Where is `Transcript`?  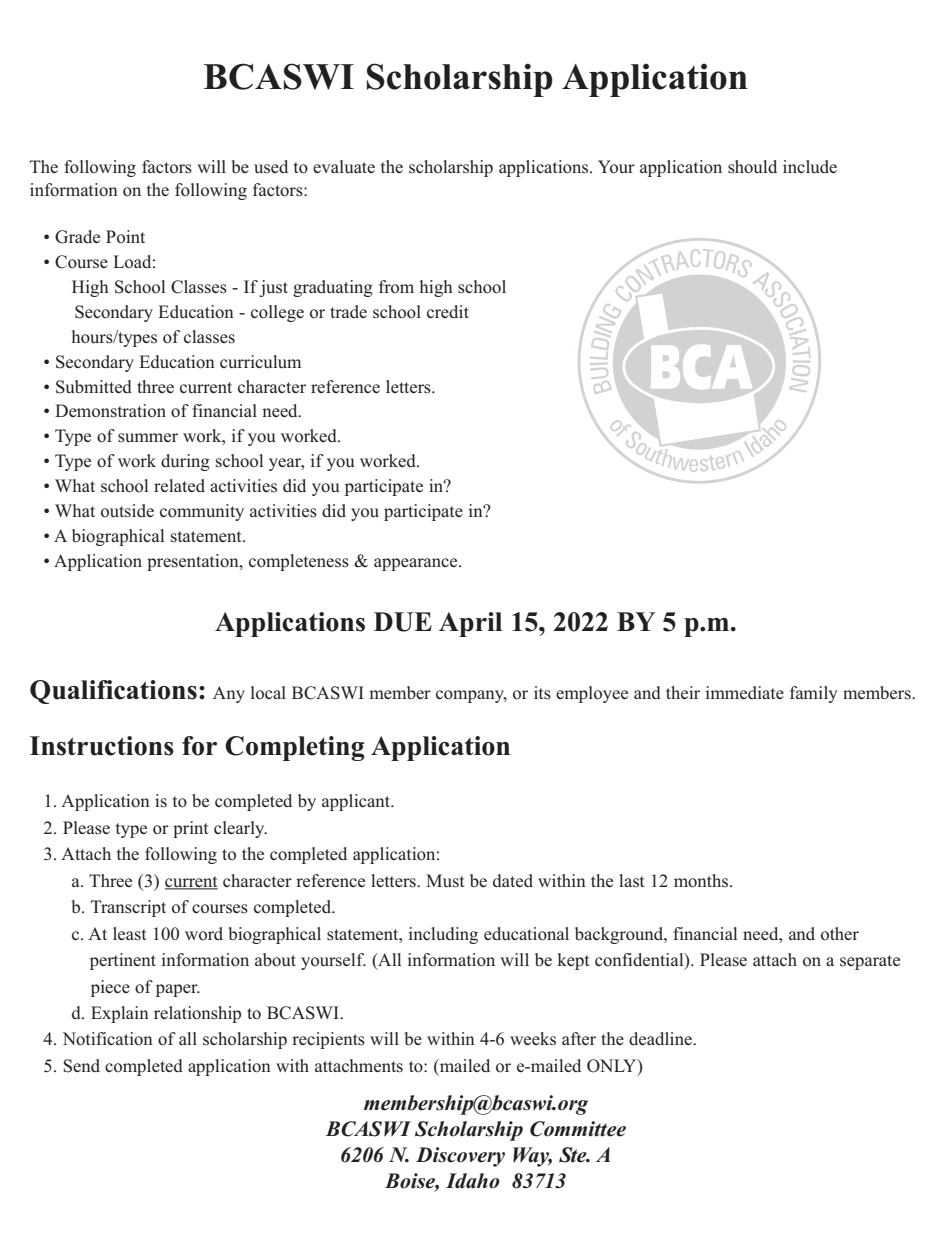
Transcript is located at coordinates (128, 908).
